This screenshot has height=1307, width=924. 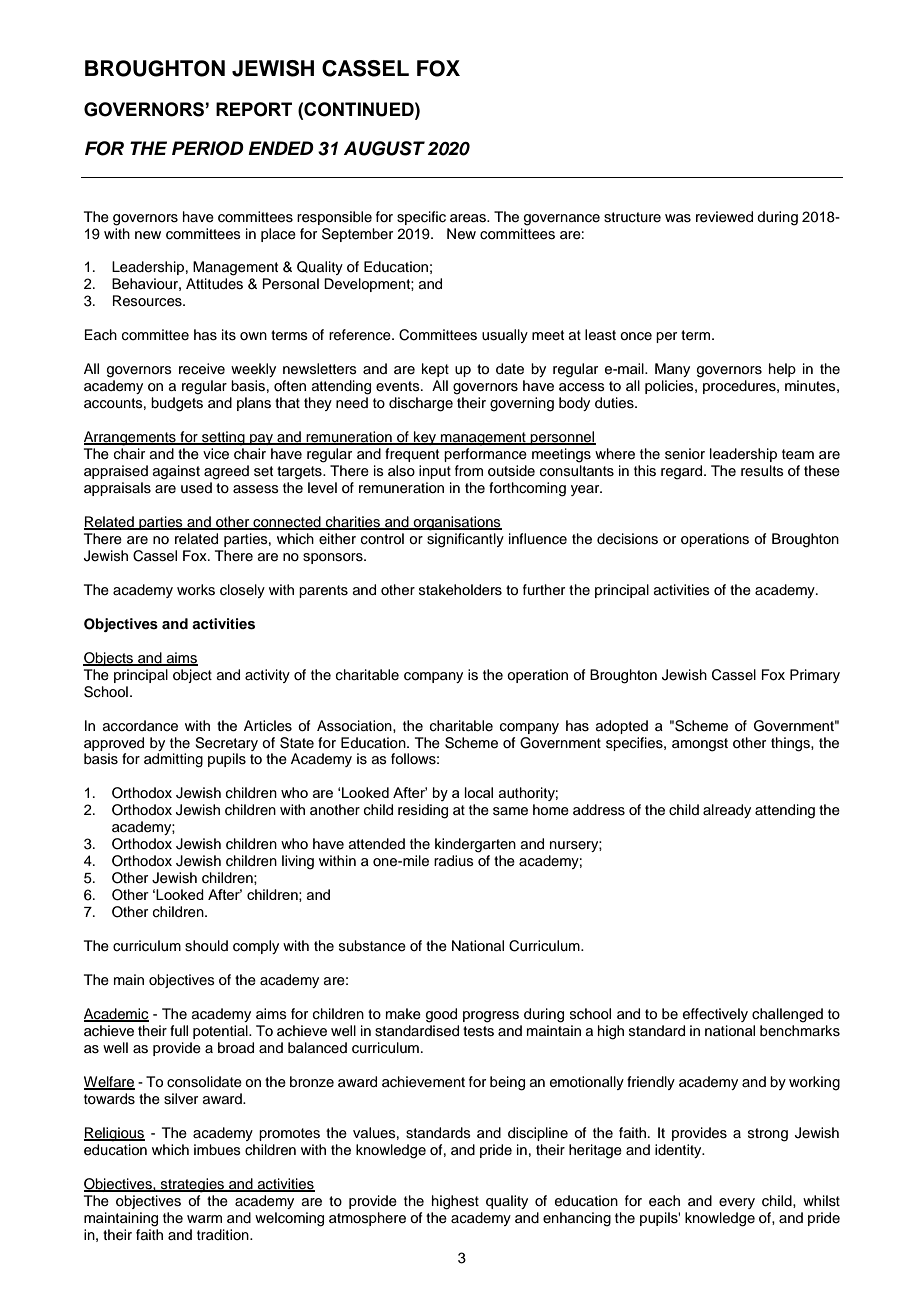 I want to click on substance, so click(x=372, y=946).
